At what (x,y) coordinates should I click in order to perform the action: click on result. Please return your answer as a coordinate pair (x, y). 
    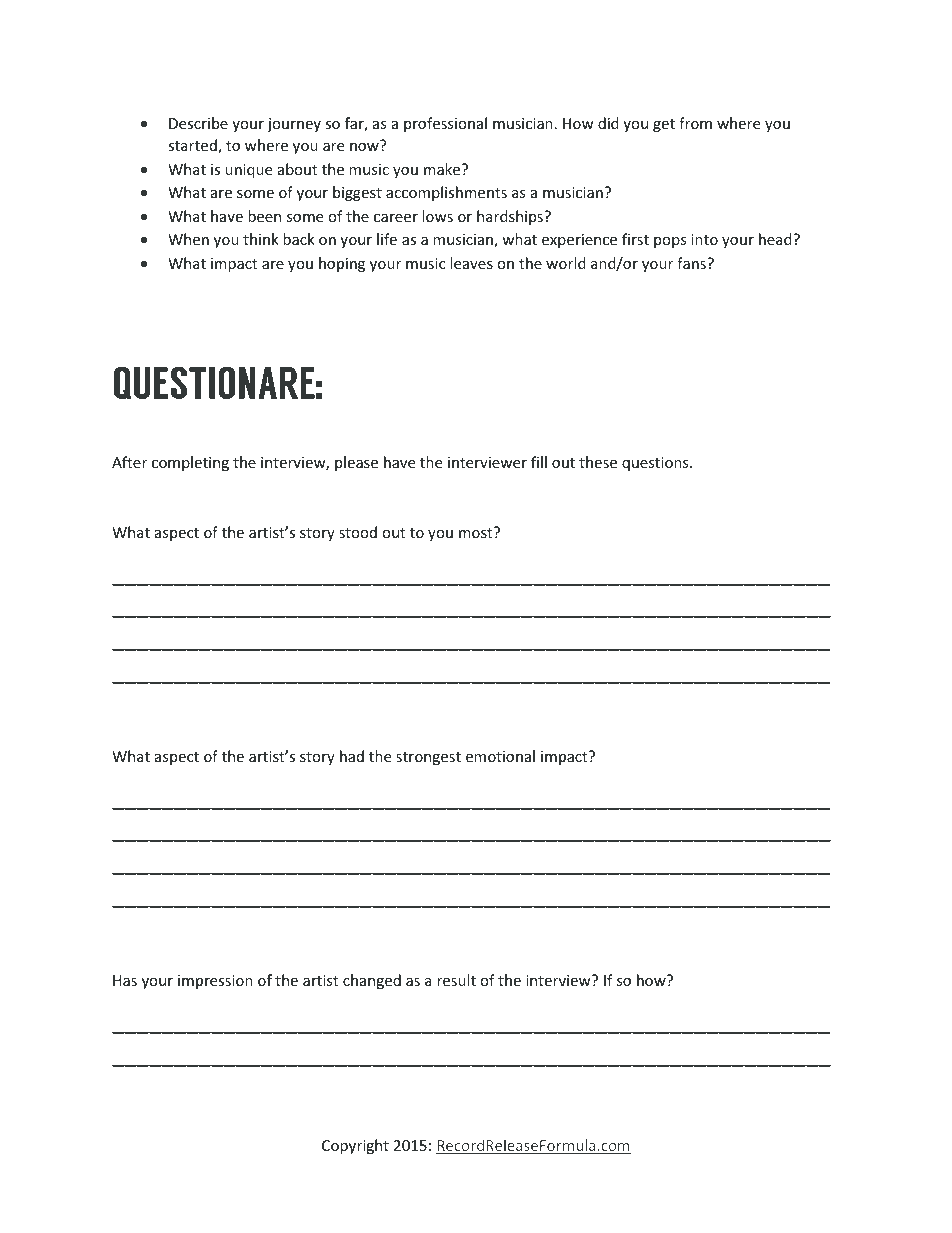
    Looking at the image, I should click on (456, 980).
